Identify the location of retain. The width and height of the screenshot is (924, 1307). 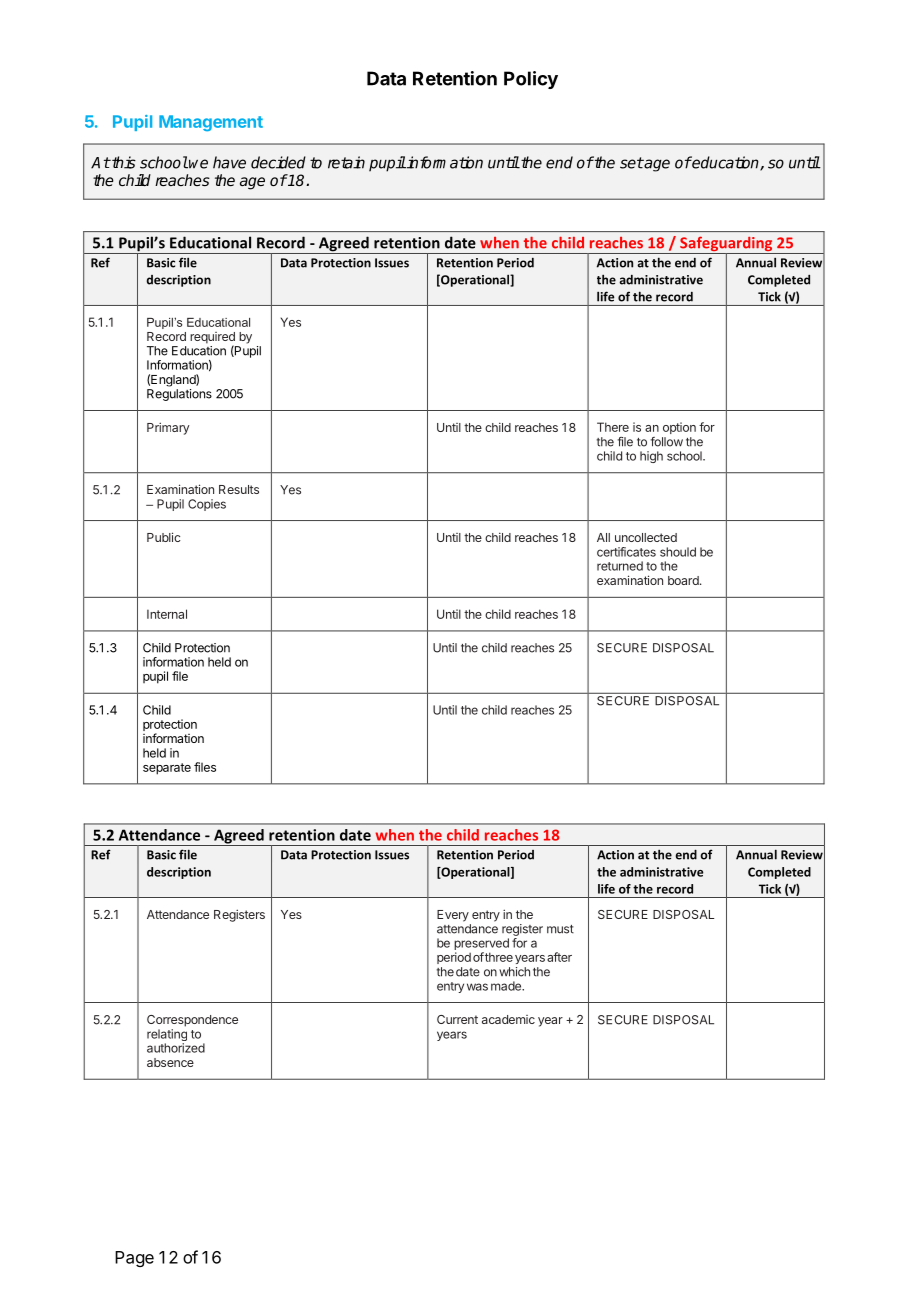
(346, 162).
